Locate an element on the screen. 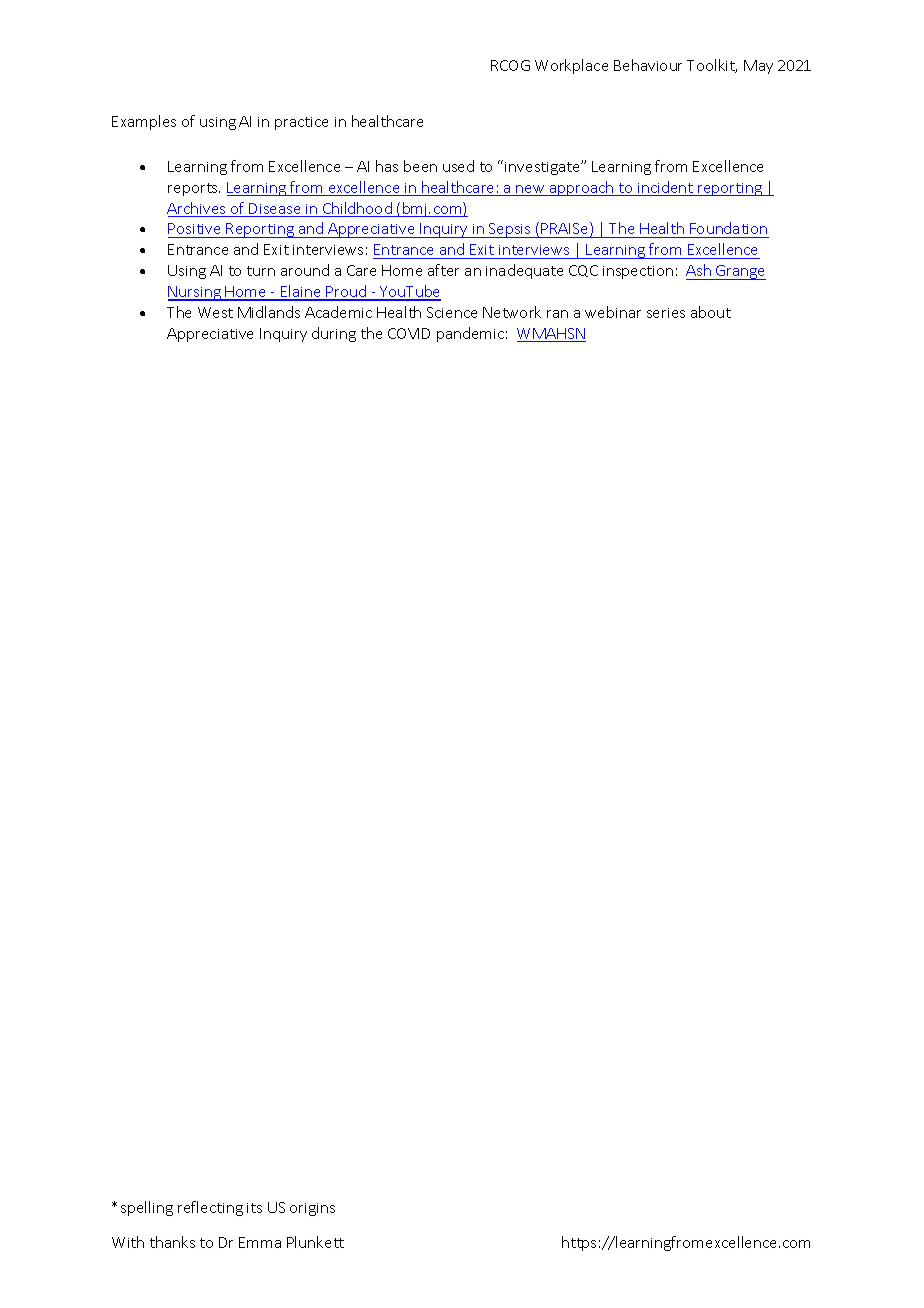 The height and width of the screenshot is (1308, 924). Behaviour is located at coordinates (648, 65).
